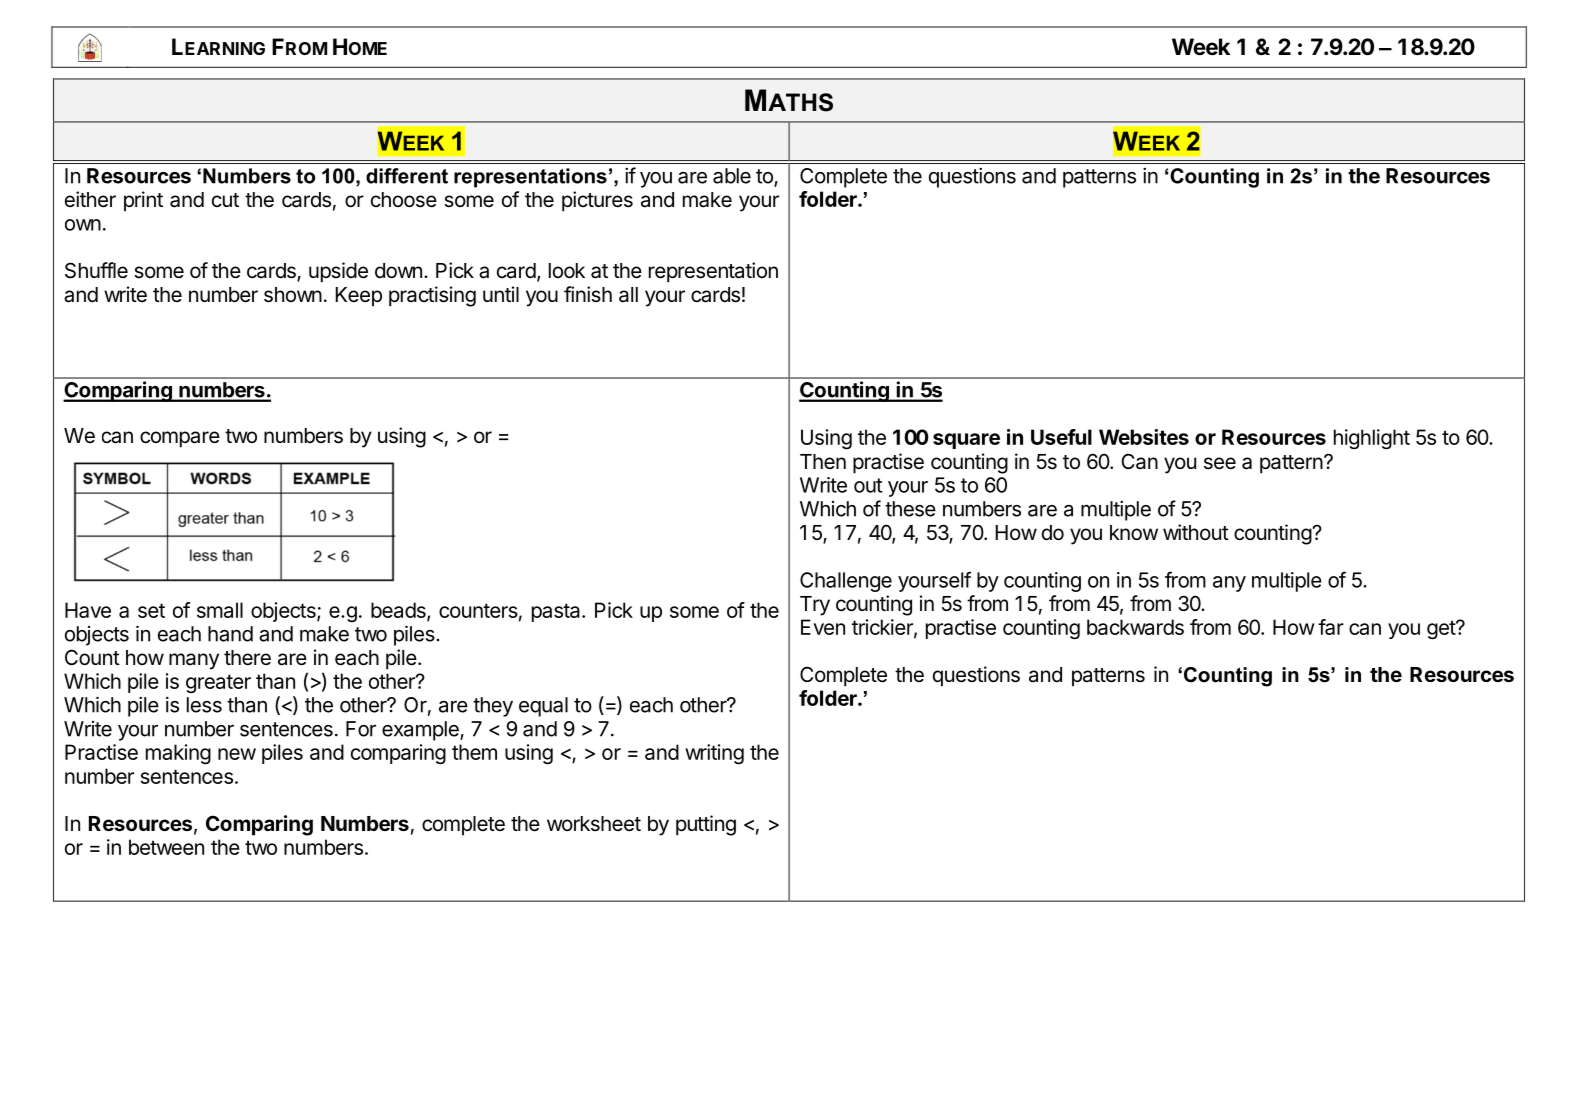 The width and height of the image is (1578, 1116). I want to click on pictures, so click(597, 201).
